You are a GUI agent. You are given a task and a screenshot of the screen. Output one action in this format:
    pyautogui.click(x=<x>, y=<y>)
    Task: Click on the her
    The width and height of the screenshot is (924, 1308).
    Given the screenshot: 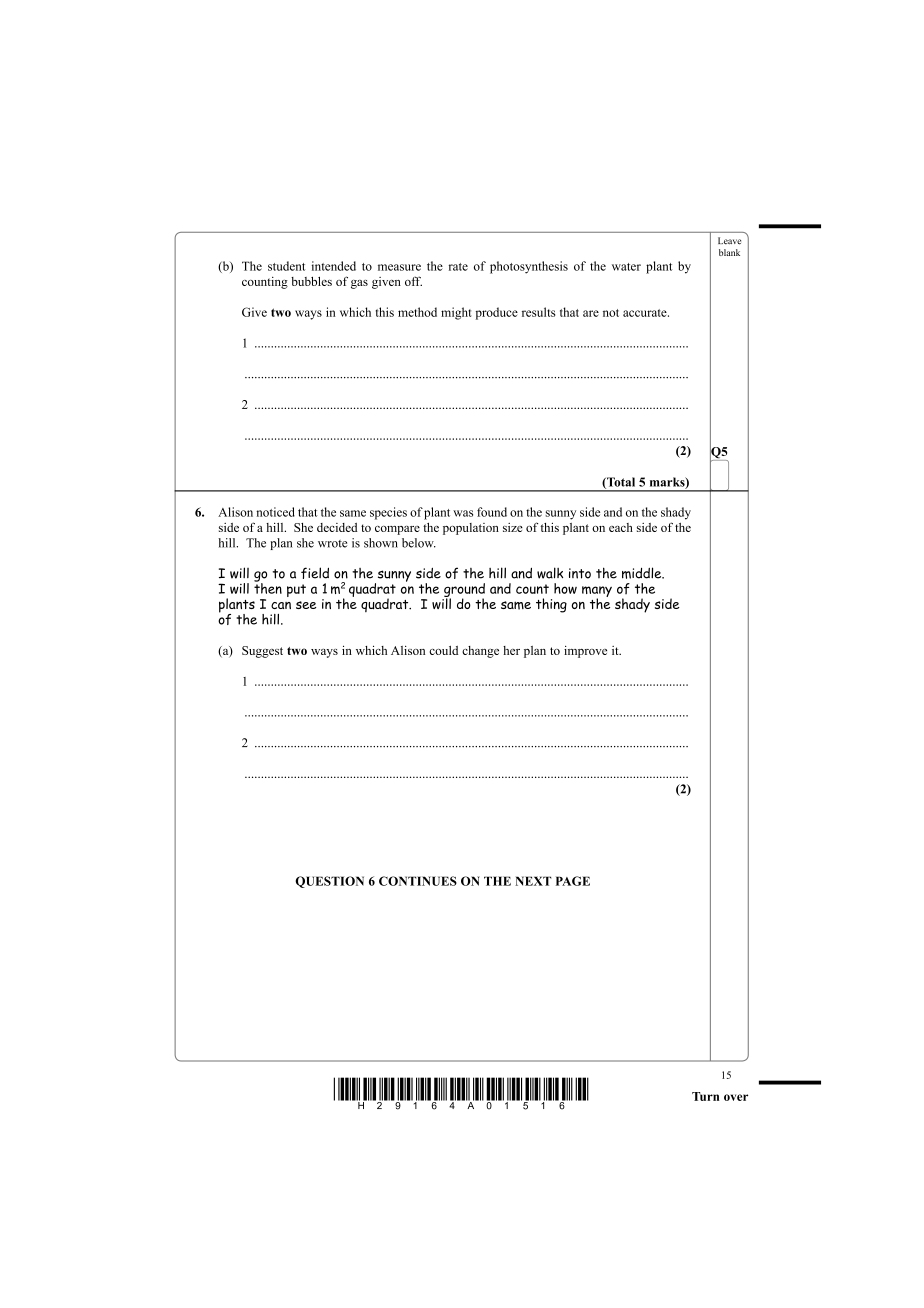 What is the action you would take?
    pyautogui.click(x=511, y=650)
